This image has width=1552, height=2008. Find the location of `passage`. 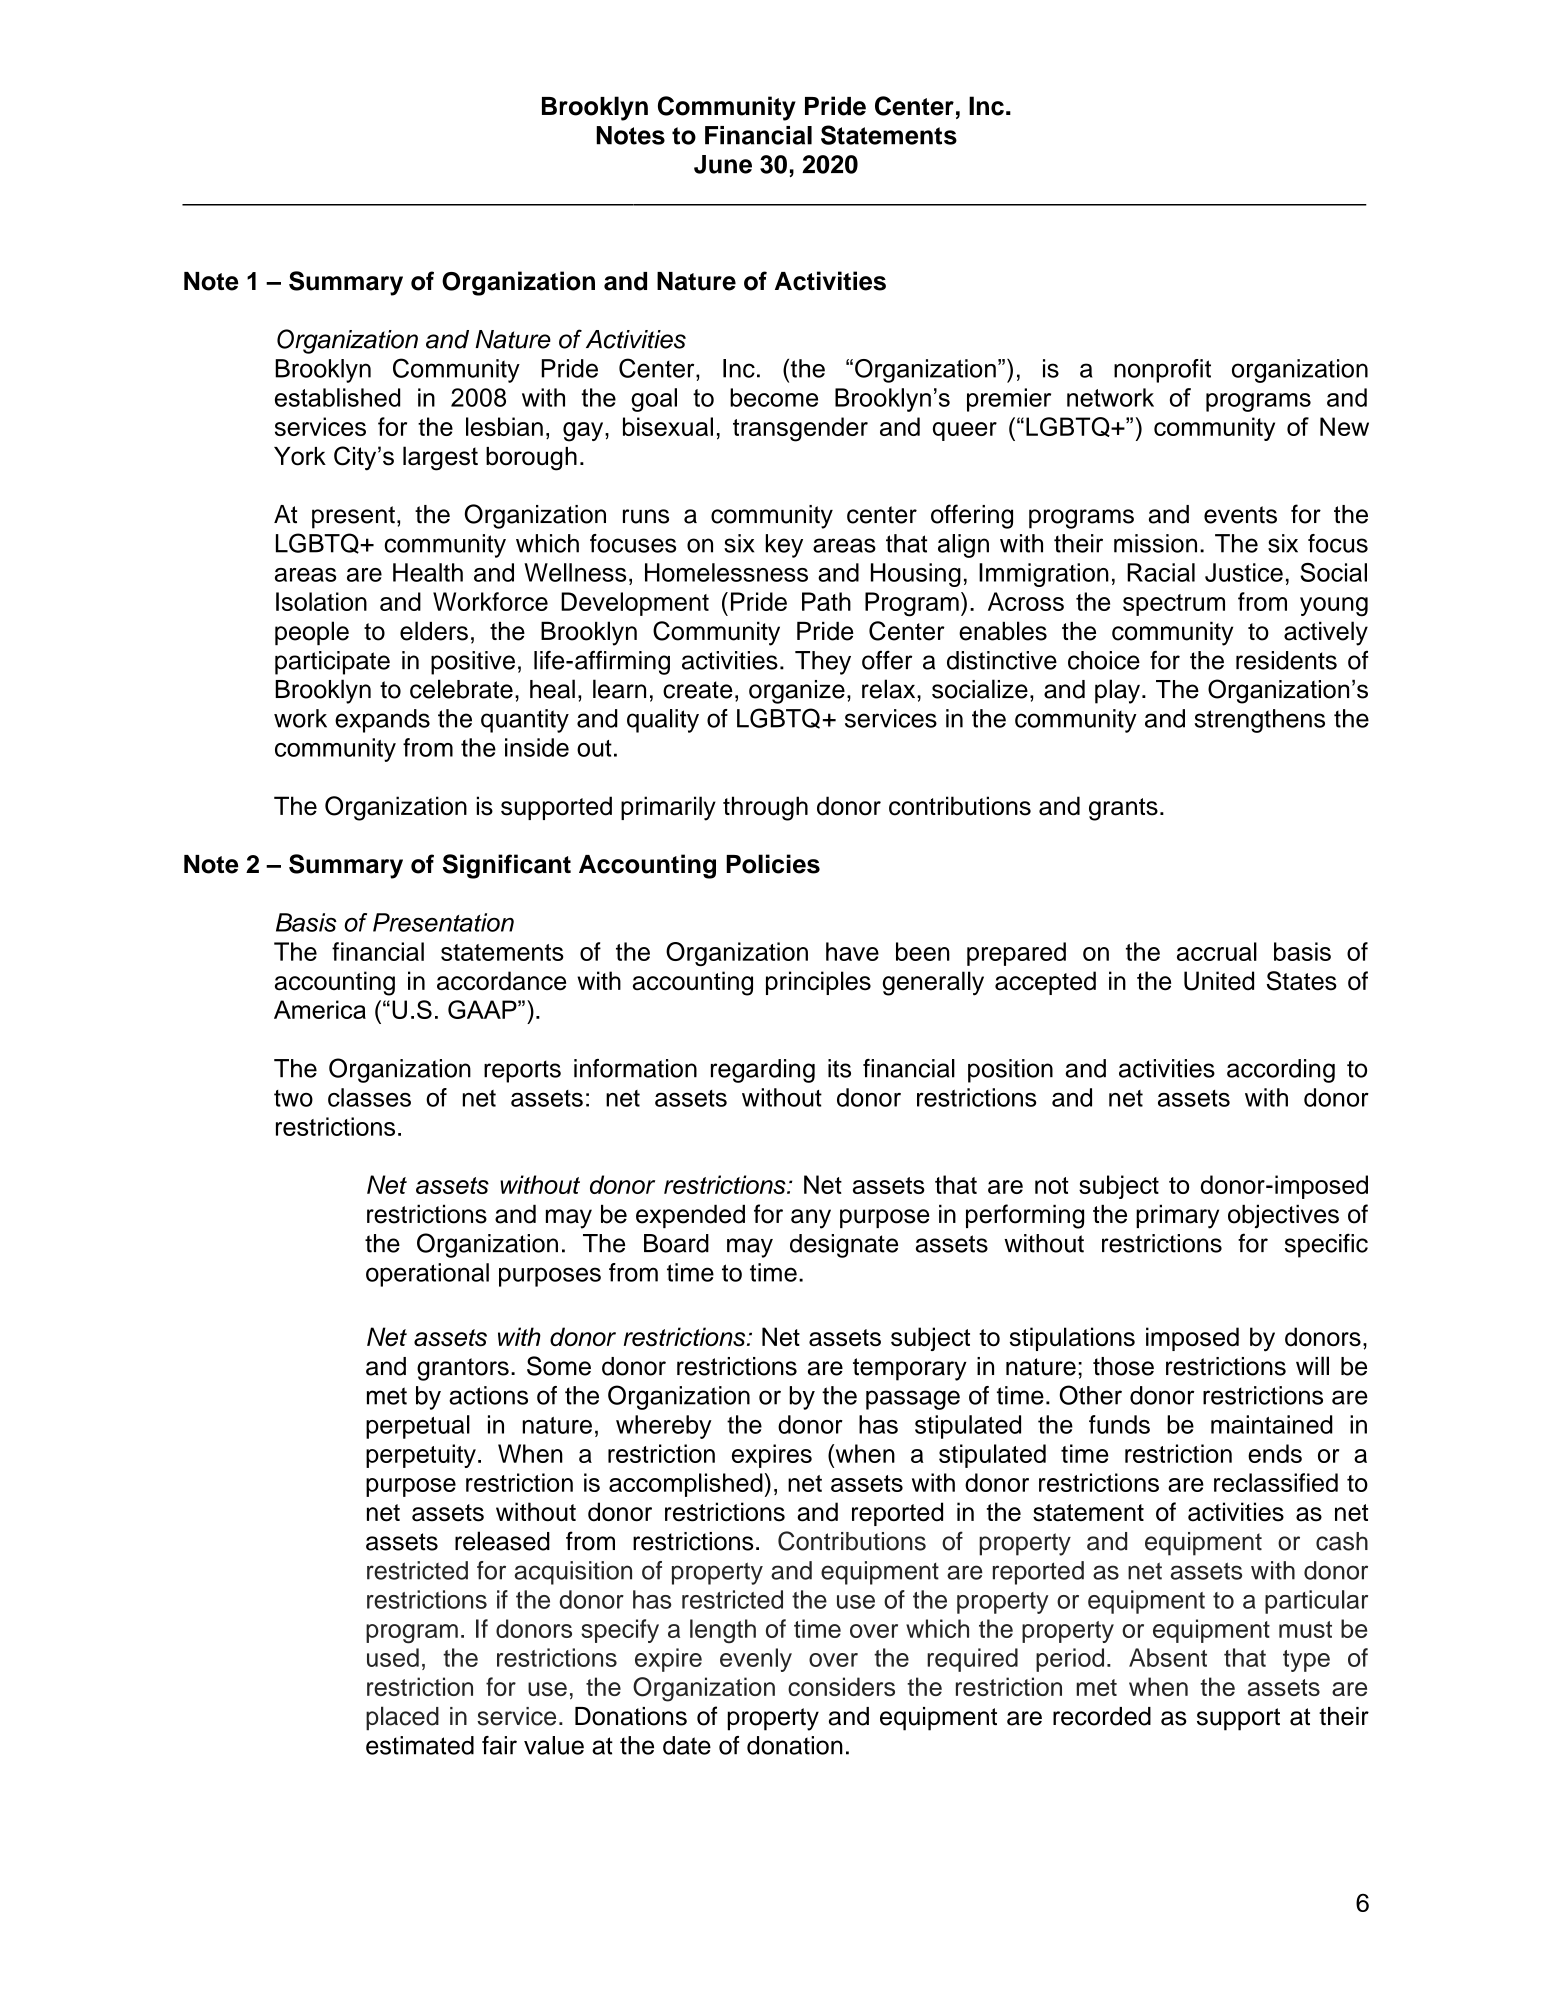

passage is located at coordinates (913, 1400).
